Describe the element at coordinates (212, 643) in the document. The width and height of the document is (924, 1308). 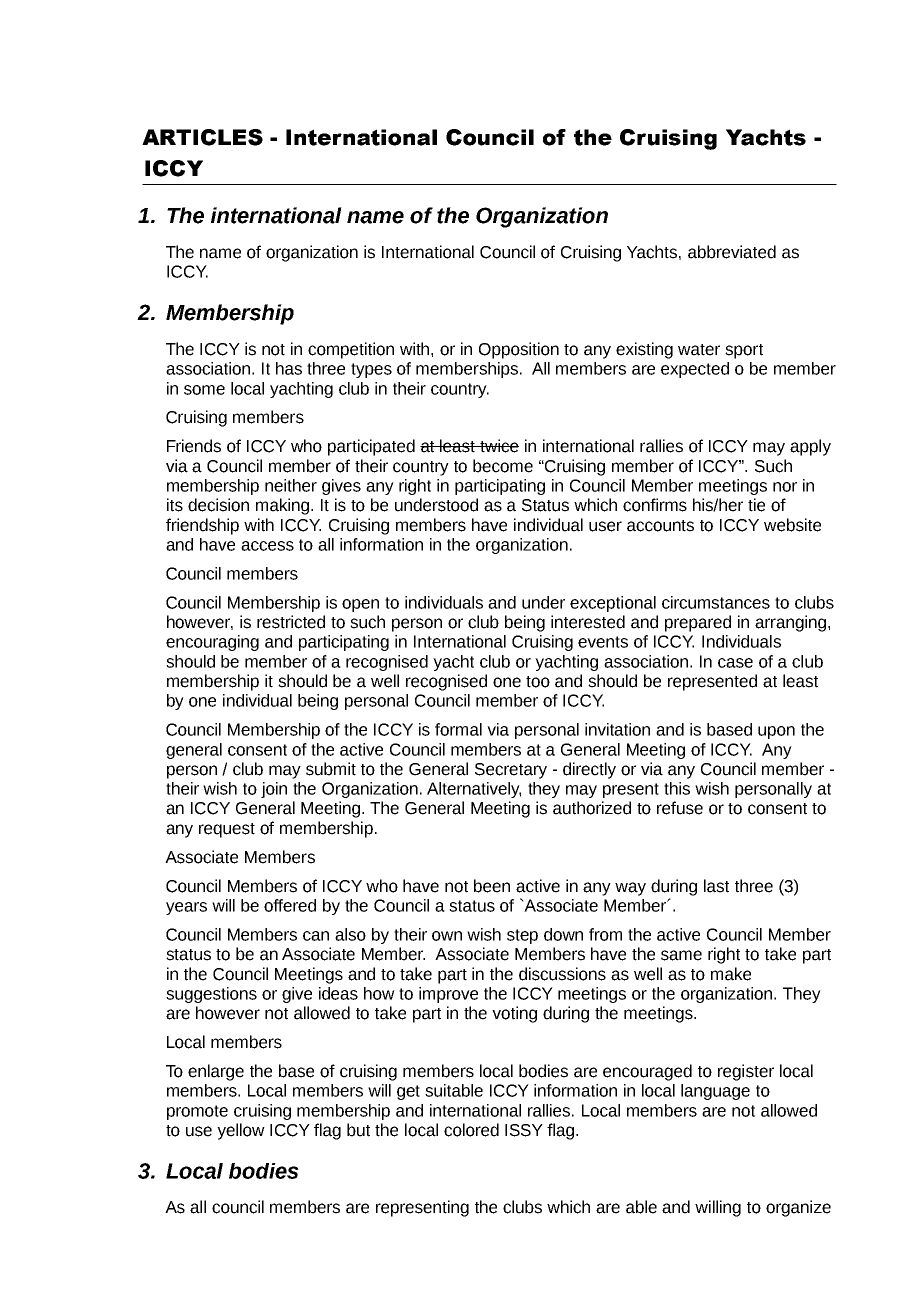
I see `encouraging` at that location.
